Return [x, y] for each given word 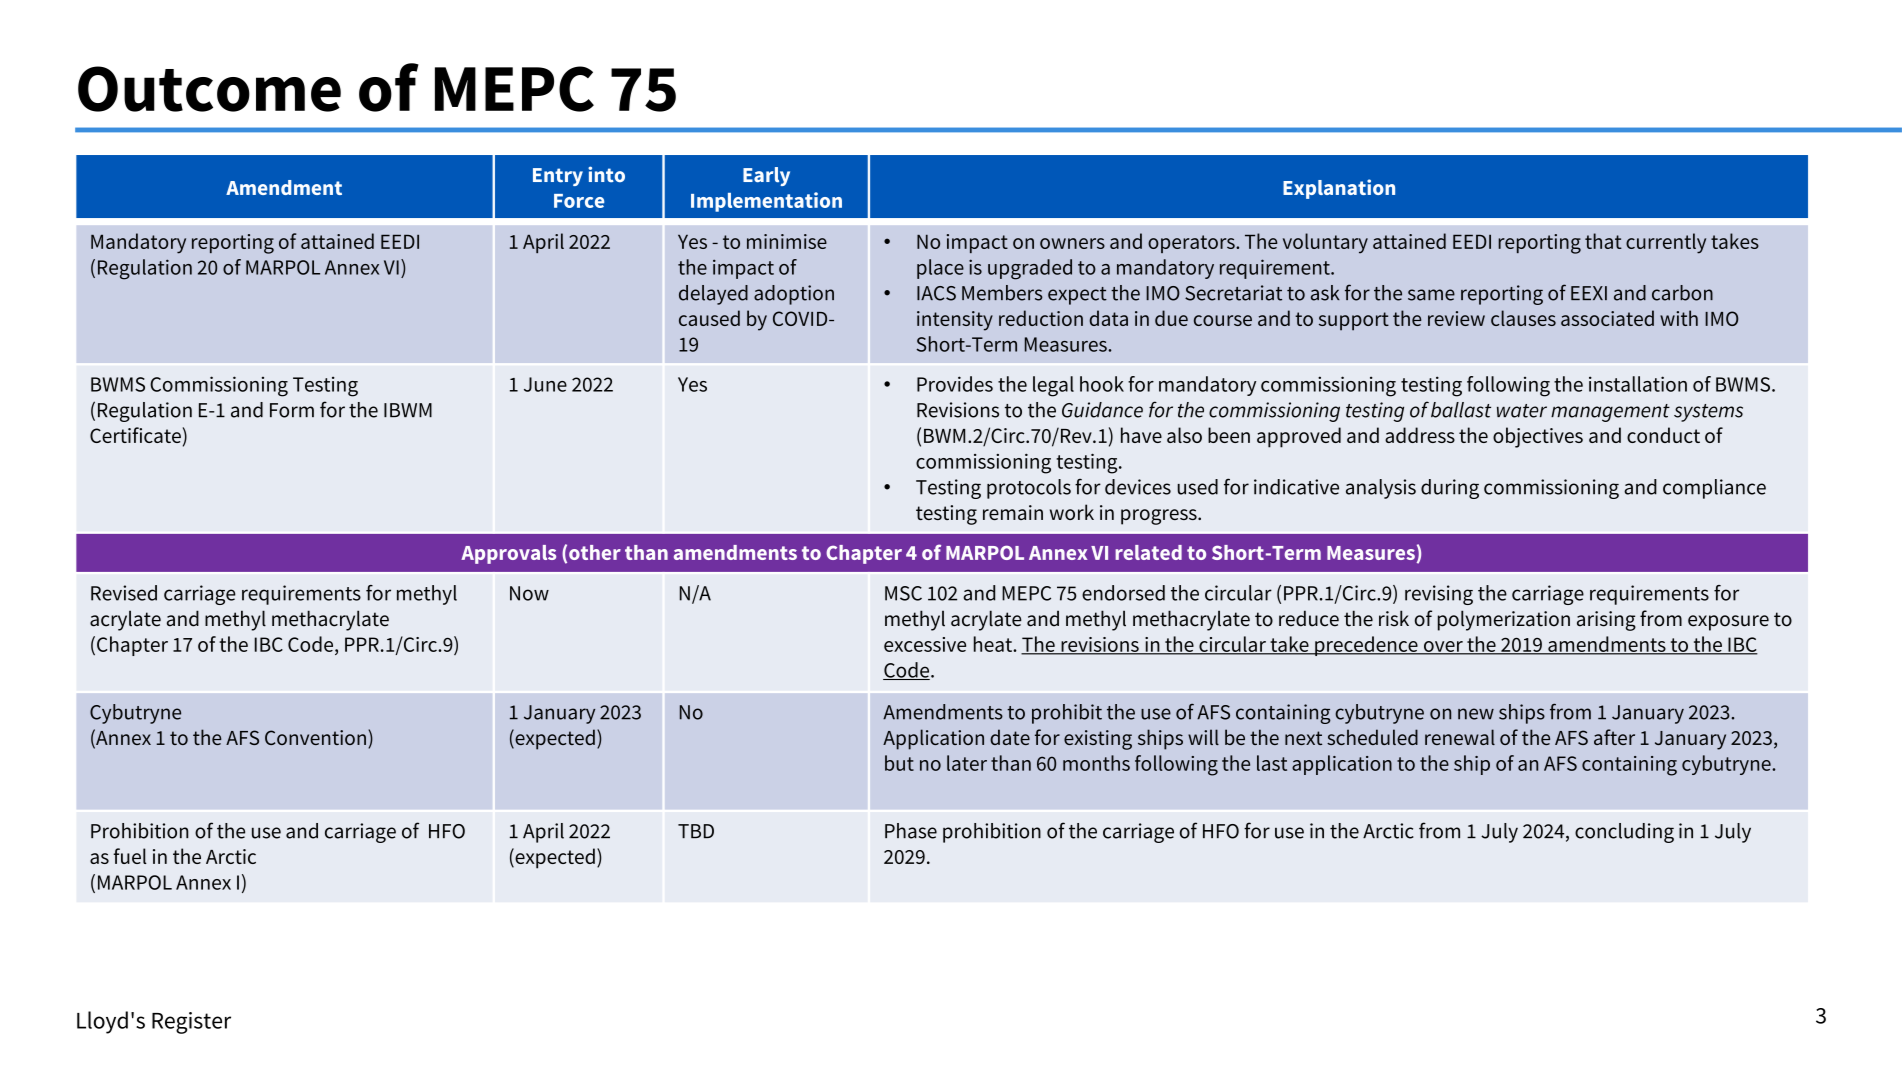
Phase [911, 831]
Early [766, 176]
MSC [903, 593]
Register [191, 1023]
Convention [315, 737]
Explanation [1339, 189]
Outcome [209, 89]
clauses [1523, 318]
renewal [1460, 737]
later [967, 763]
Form [292, 410]
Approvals [508, 554]
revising [1439, 595]
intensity [955, 321]
